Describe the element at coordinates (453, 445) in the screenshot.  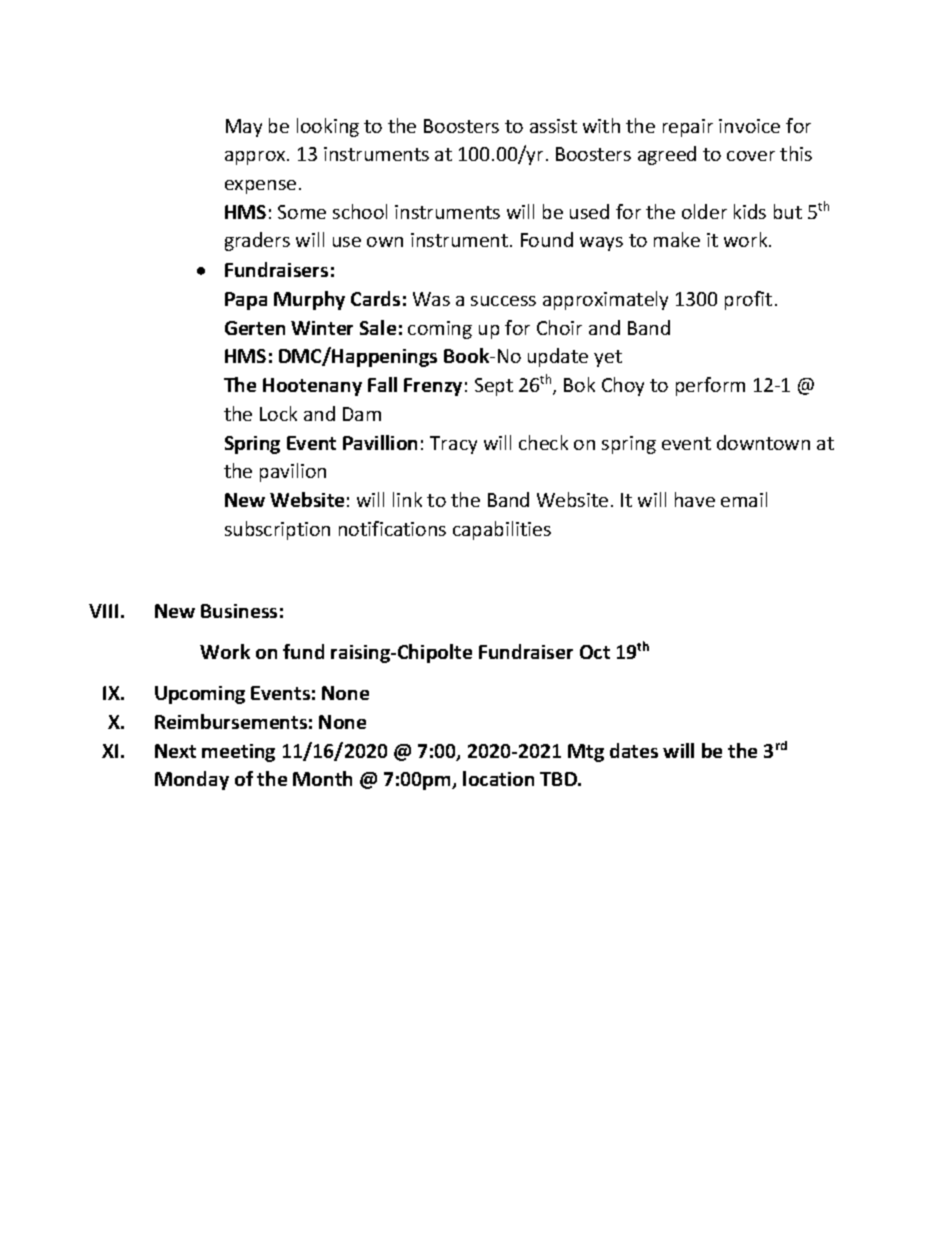
I see `Tracy` at that location.
